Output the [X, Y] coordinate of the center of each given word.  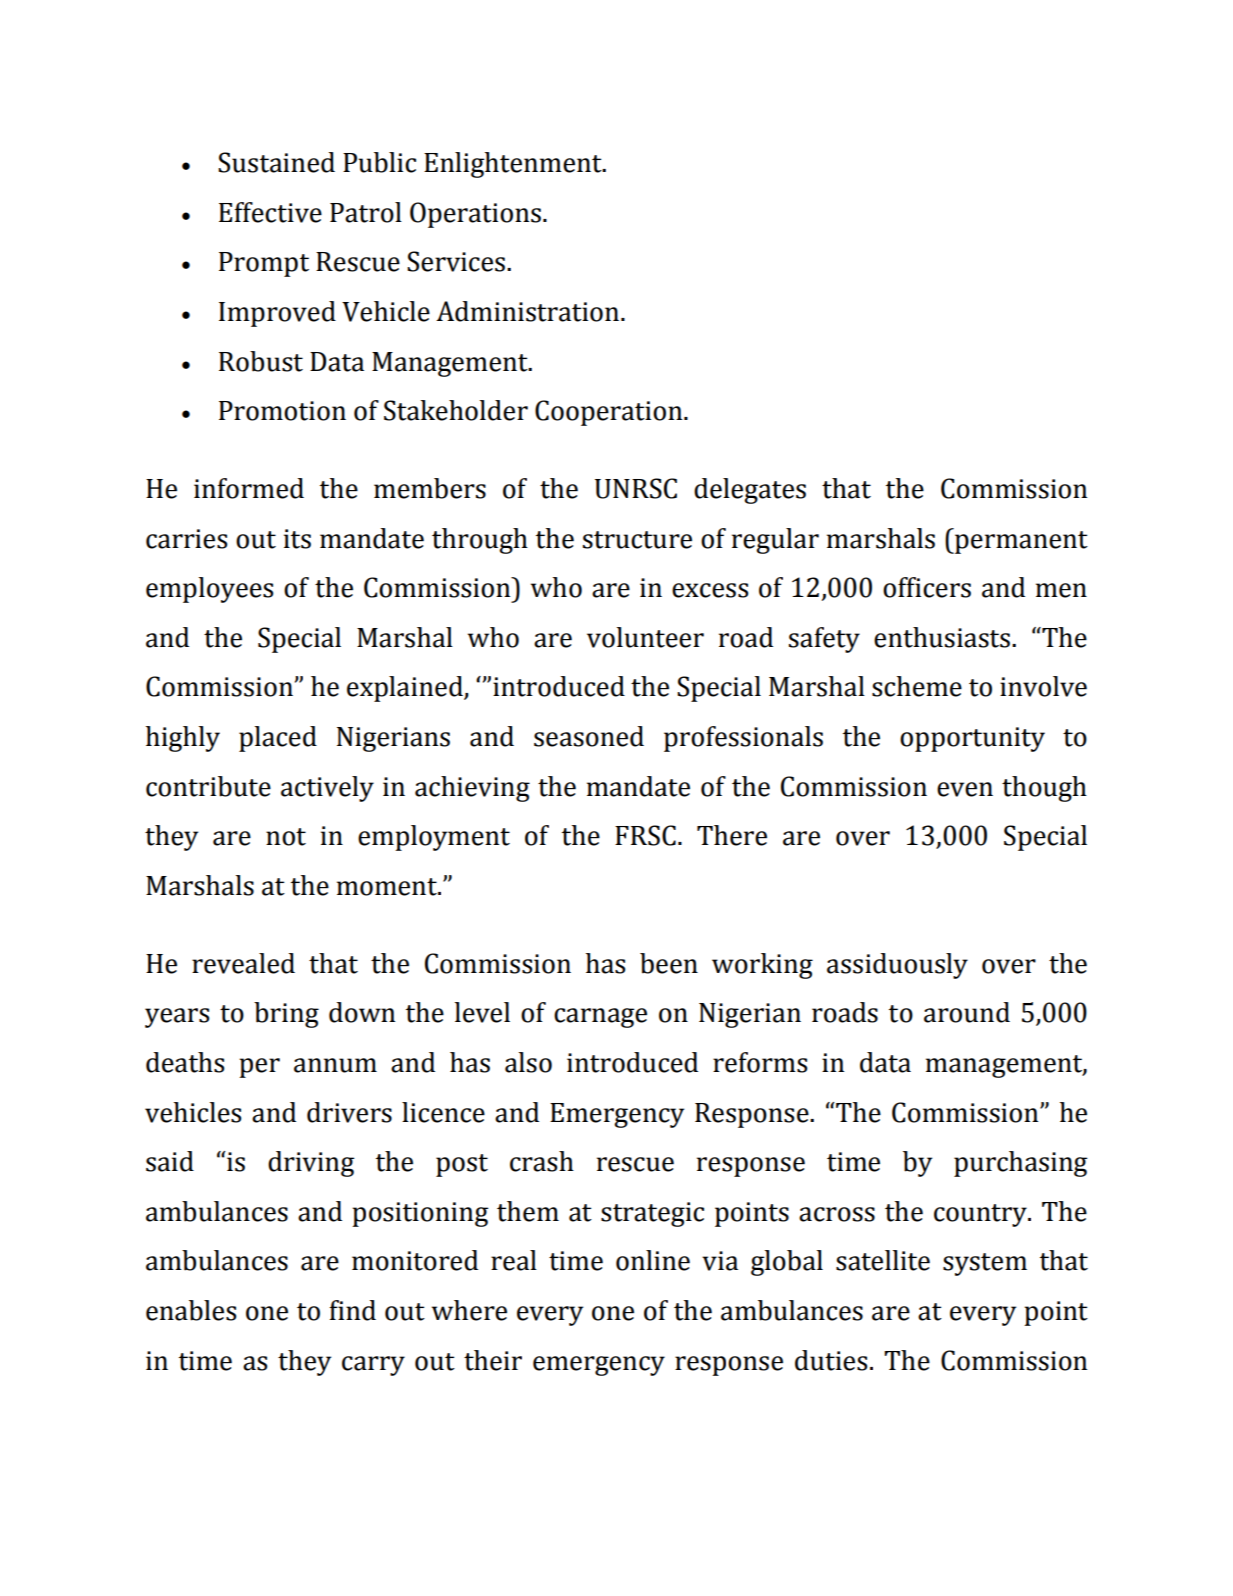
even [965, 789]
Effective [270, 212]
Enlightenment [514, 165]
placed [278, 739]
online [653, 1260]
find [352, 1310]
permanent [1020, 542]
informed [249, 488]
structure [637, 540]
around [967, 1012]
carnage [600, 1018]
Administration [529, 311]
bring [286, 1015]
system [985, 1264]
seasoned [589, 736]
